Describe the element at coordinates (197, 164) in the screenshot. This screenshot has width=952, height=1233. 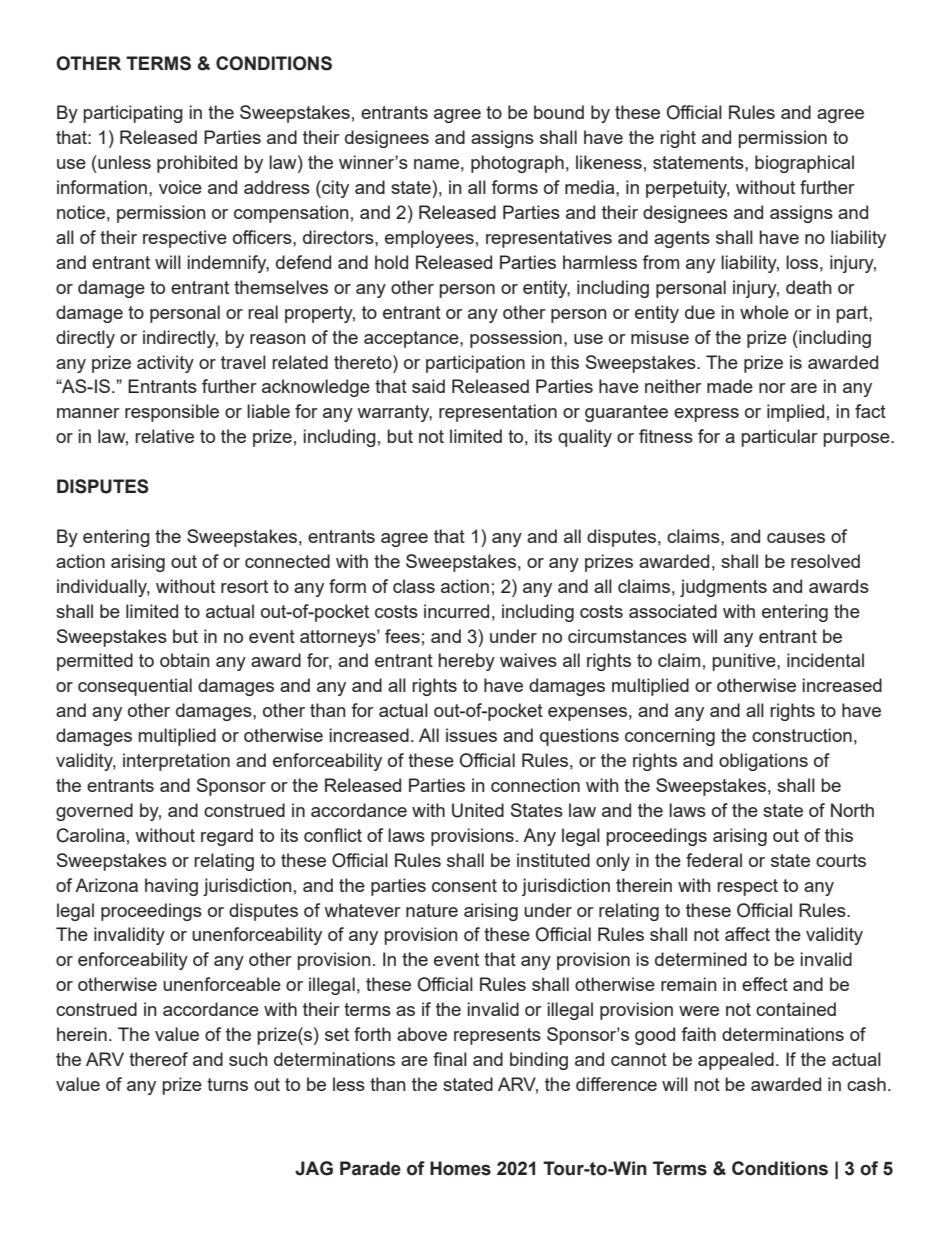
I see `prohibited` at that location.
